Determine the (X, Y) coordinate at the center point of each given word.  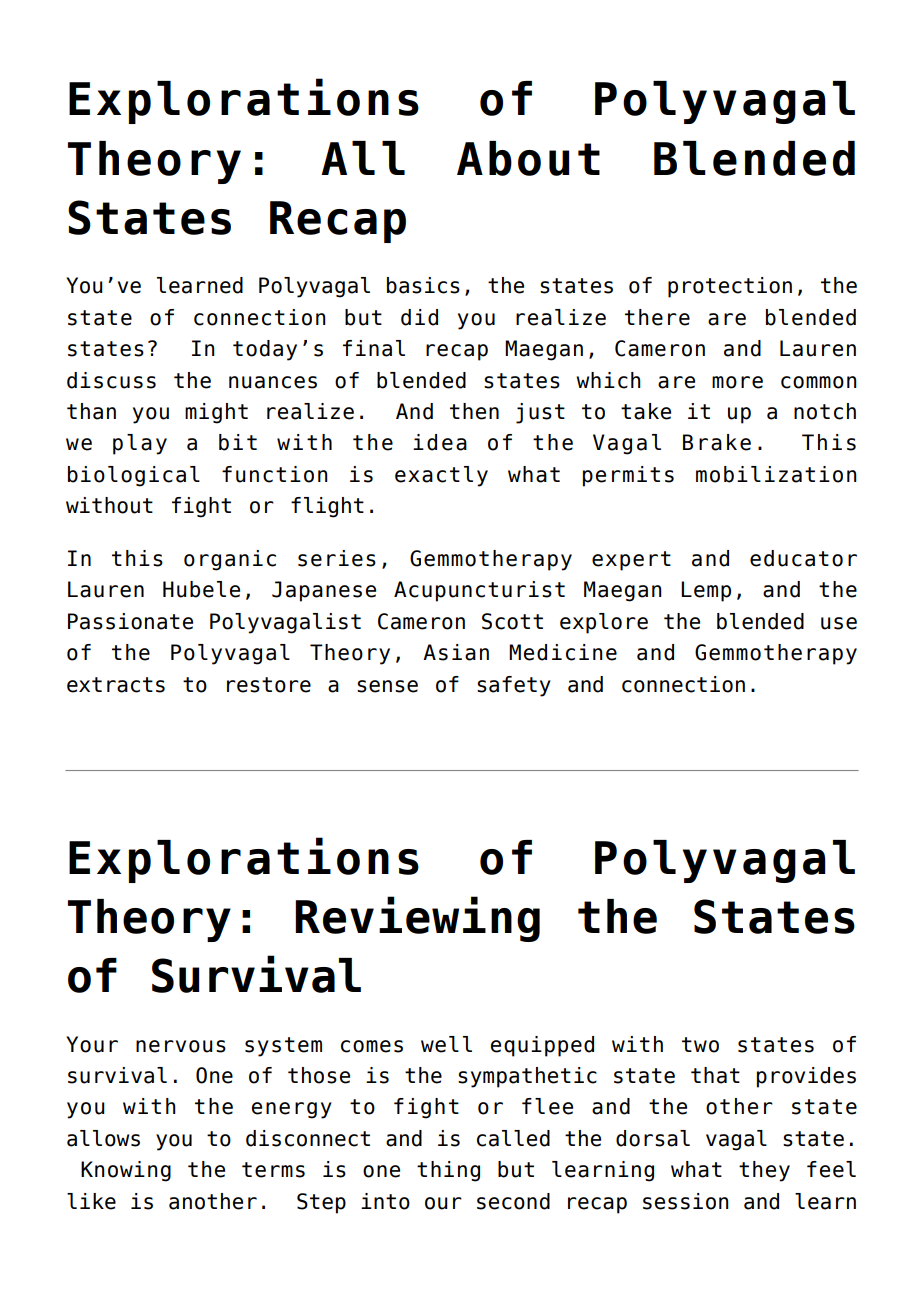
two (700, 1045)
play (140, 444)
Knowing (126, 1171)
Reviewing (417, 919)
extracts (116, 685)
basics (423, 285)
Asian (456, 652)
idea (440, 442)
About (528, 158)
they (764, 1171)
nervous (181, 1046)
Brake (717, 442)
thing (448, 1171)
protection (730, 287)
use (839, 623)
